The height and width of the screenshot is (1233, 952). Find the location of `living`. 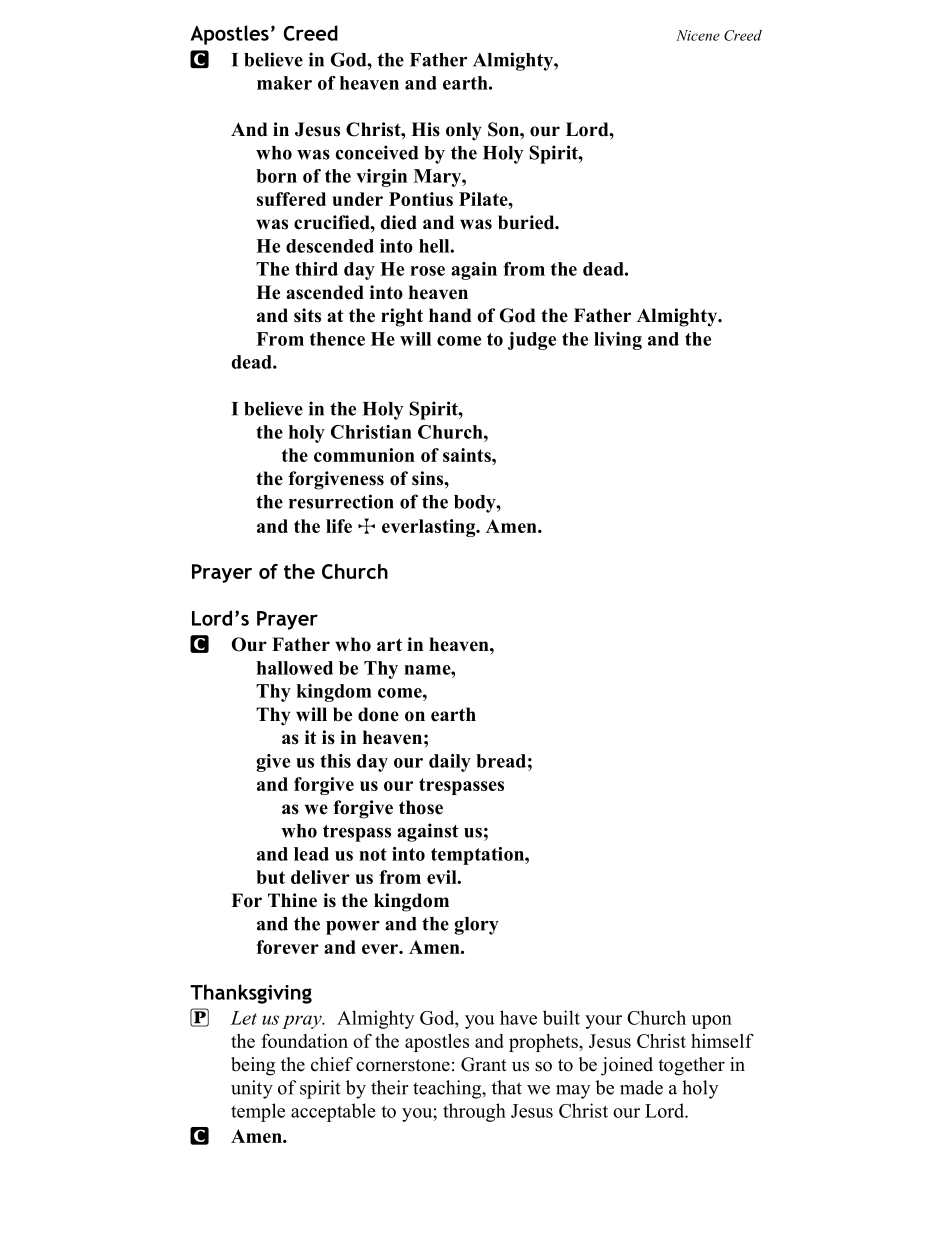

living is located at coordinates (618, 341).
